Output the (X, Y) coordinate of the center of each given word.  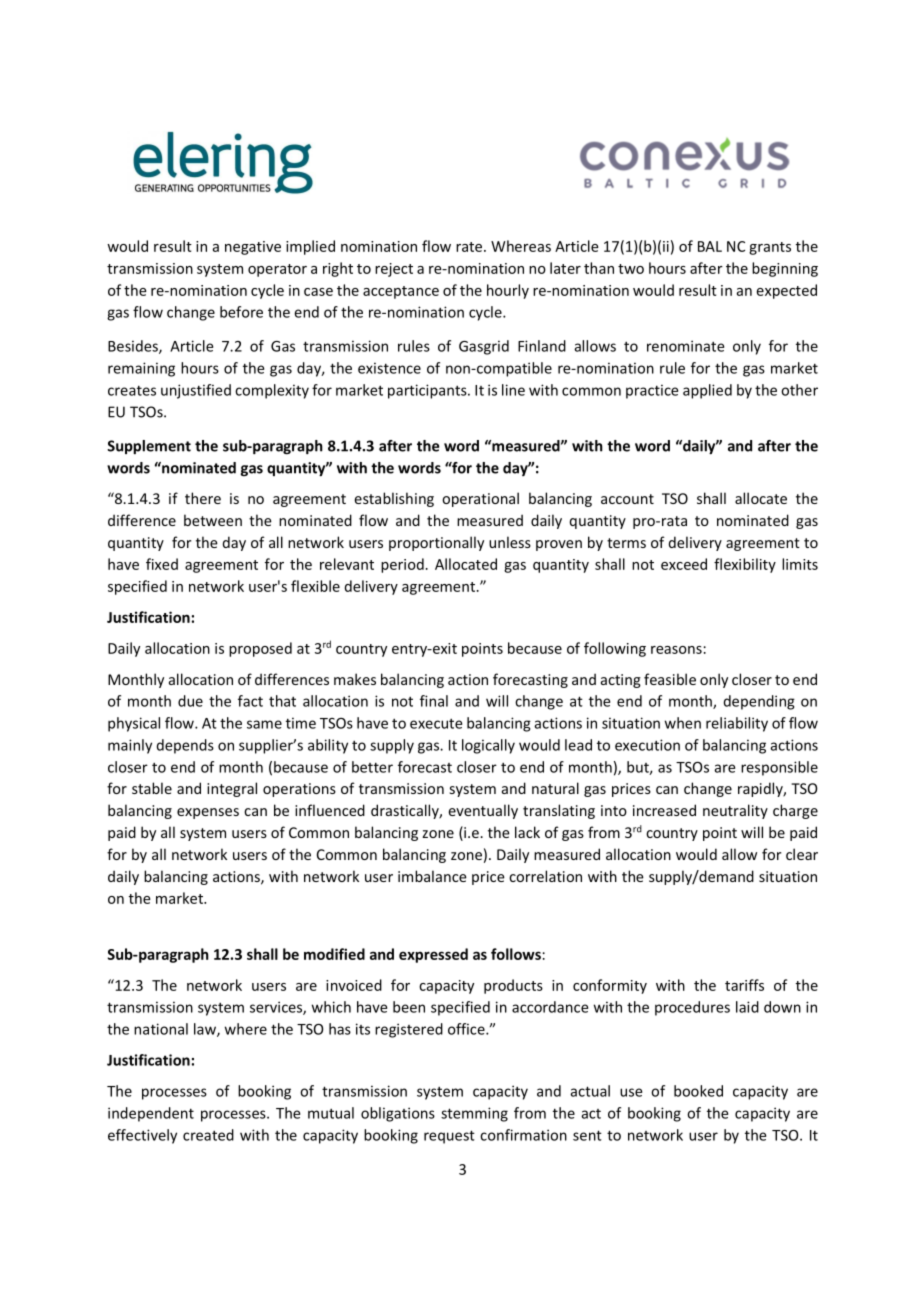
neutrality (735, 811)
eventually (483, 811)
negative (253, 248)
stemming (474, 1114)
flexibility (745, 565)
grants (770, 248)
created (208, 1135)
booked (698, 1091)
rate (469, 247)
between (213, 520)
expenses (208, 813)
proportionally (436, 543)
